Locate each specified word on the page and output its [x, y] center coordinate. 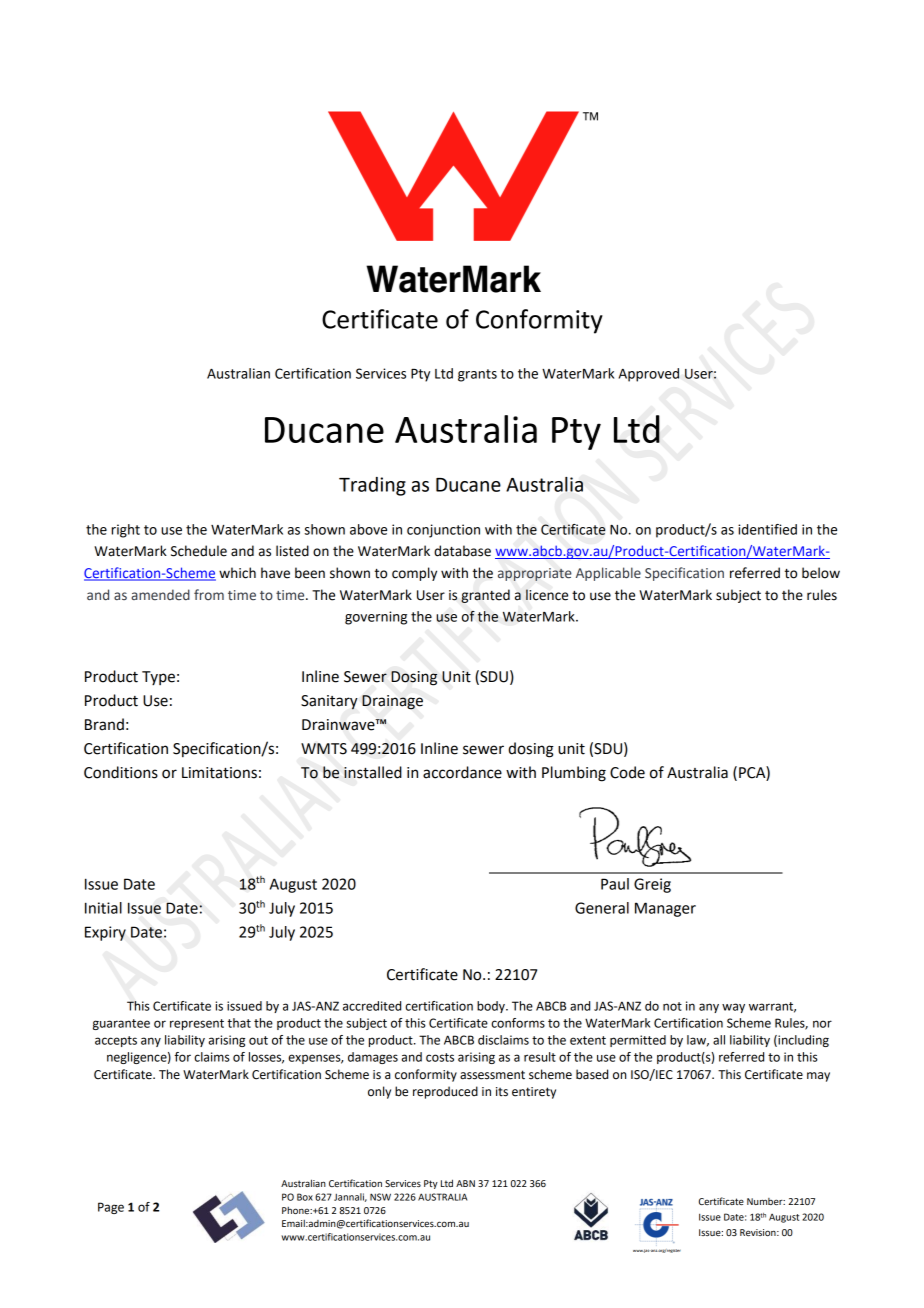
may [818, 1077]
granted [485, 596]
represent [197, 1024]
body [492, 1007]
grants [477, 375]
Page [111, 1208]
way [733, 1008]
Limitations [219, 773]
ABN [465, 1183]
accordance [462, 772]
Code [627, 772]
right [125, 531]
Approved [649, 375]
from [209, 594]
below [821, 573]
